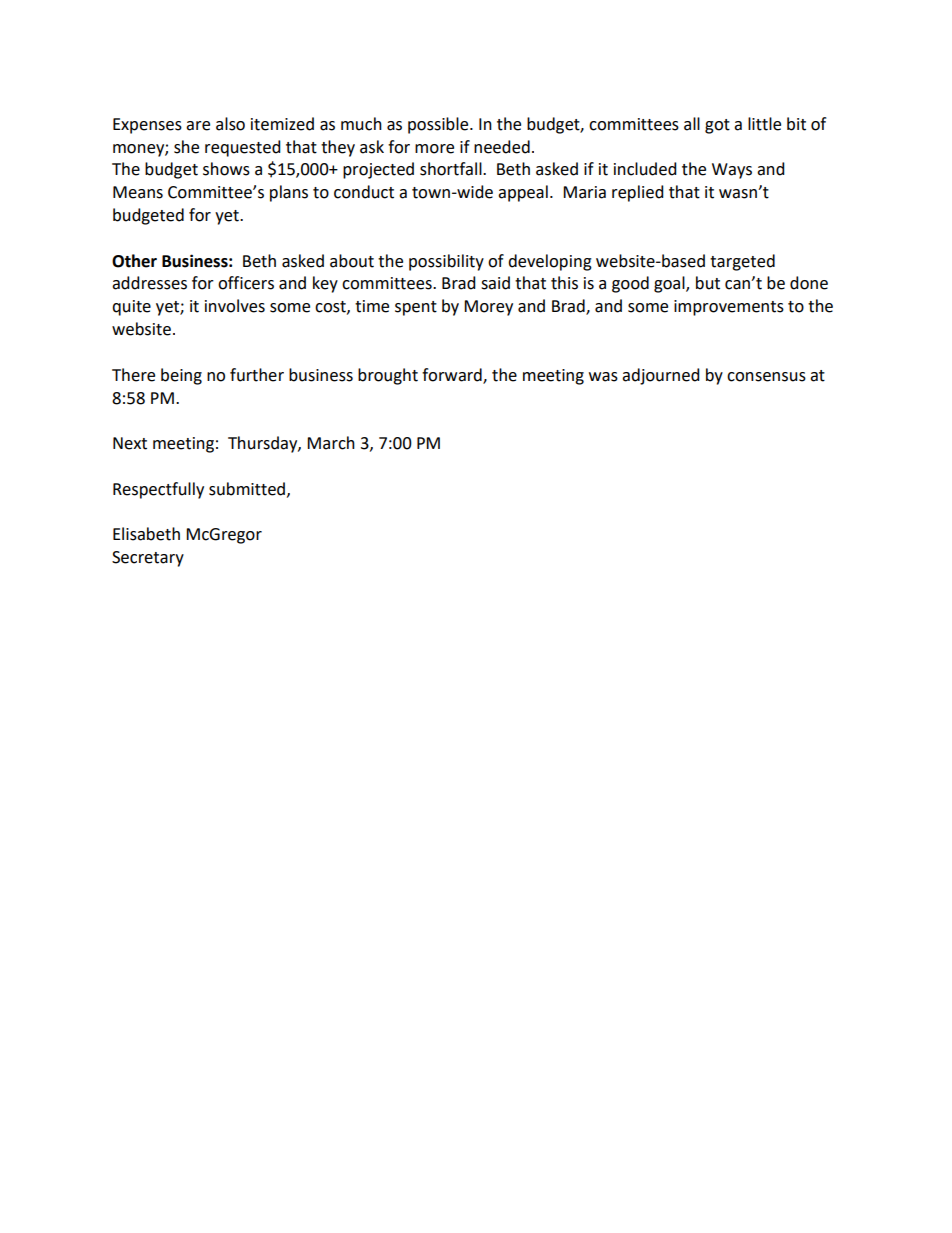  Describe the element at coordinates (181, 376) in the screenshot. I see `being` at that location.
